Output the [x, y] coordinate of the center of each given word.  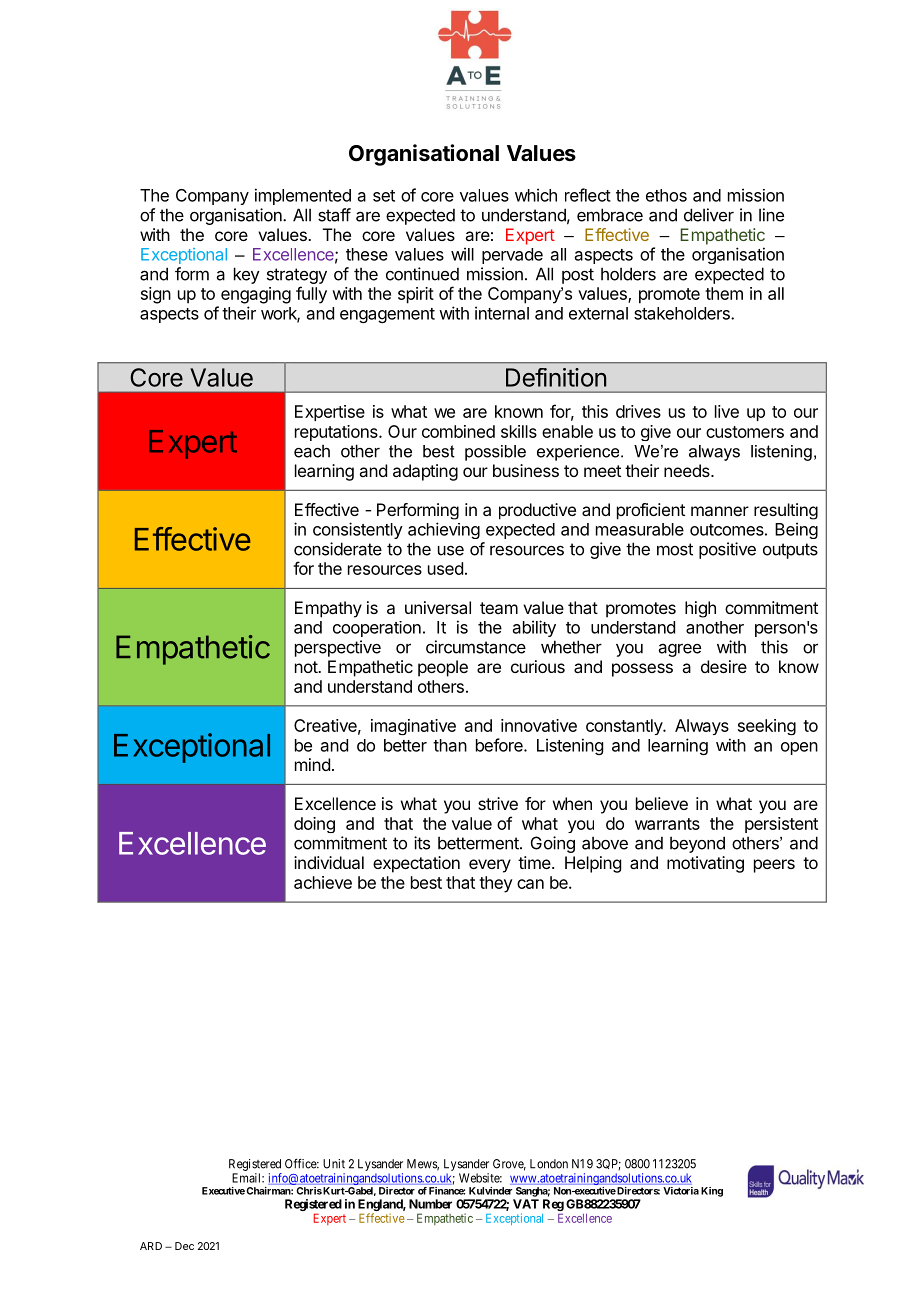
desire [724, 666]
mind [312, 764]
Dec [184, 1246]
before [500, 745]
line [771, 215]
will [462, 254]
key [247, 275]
